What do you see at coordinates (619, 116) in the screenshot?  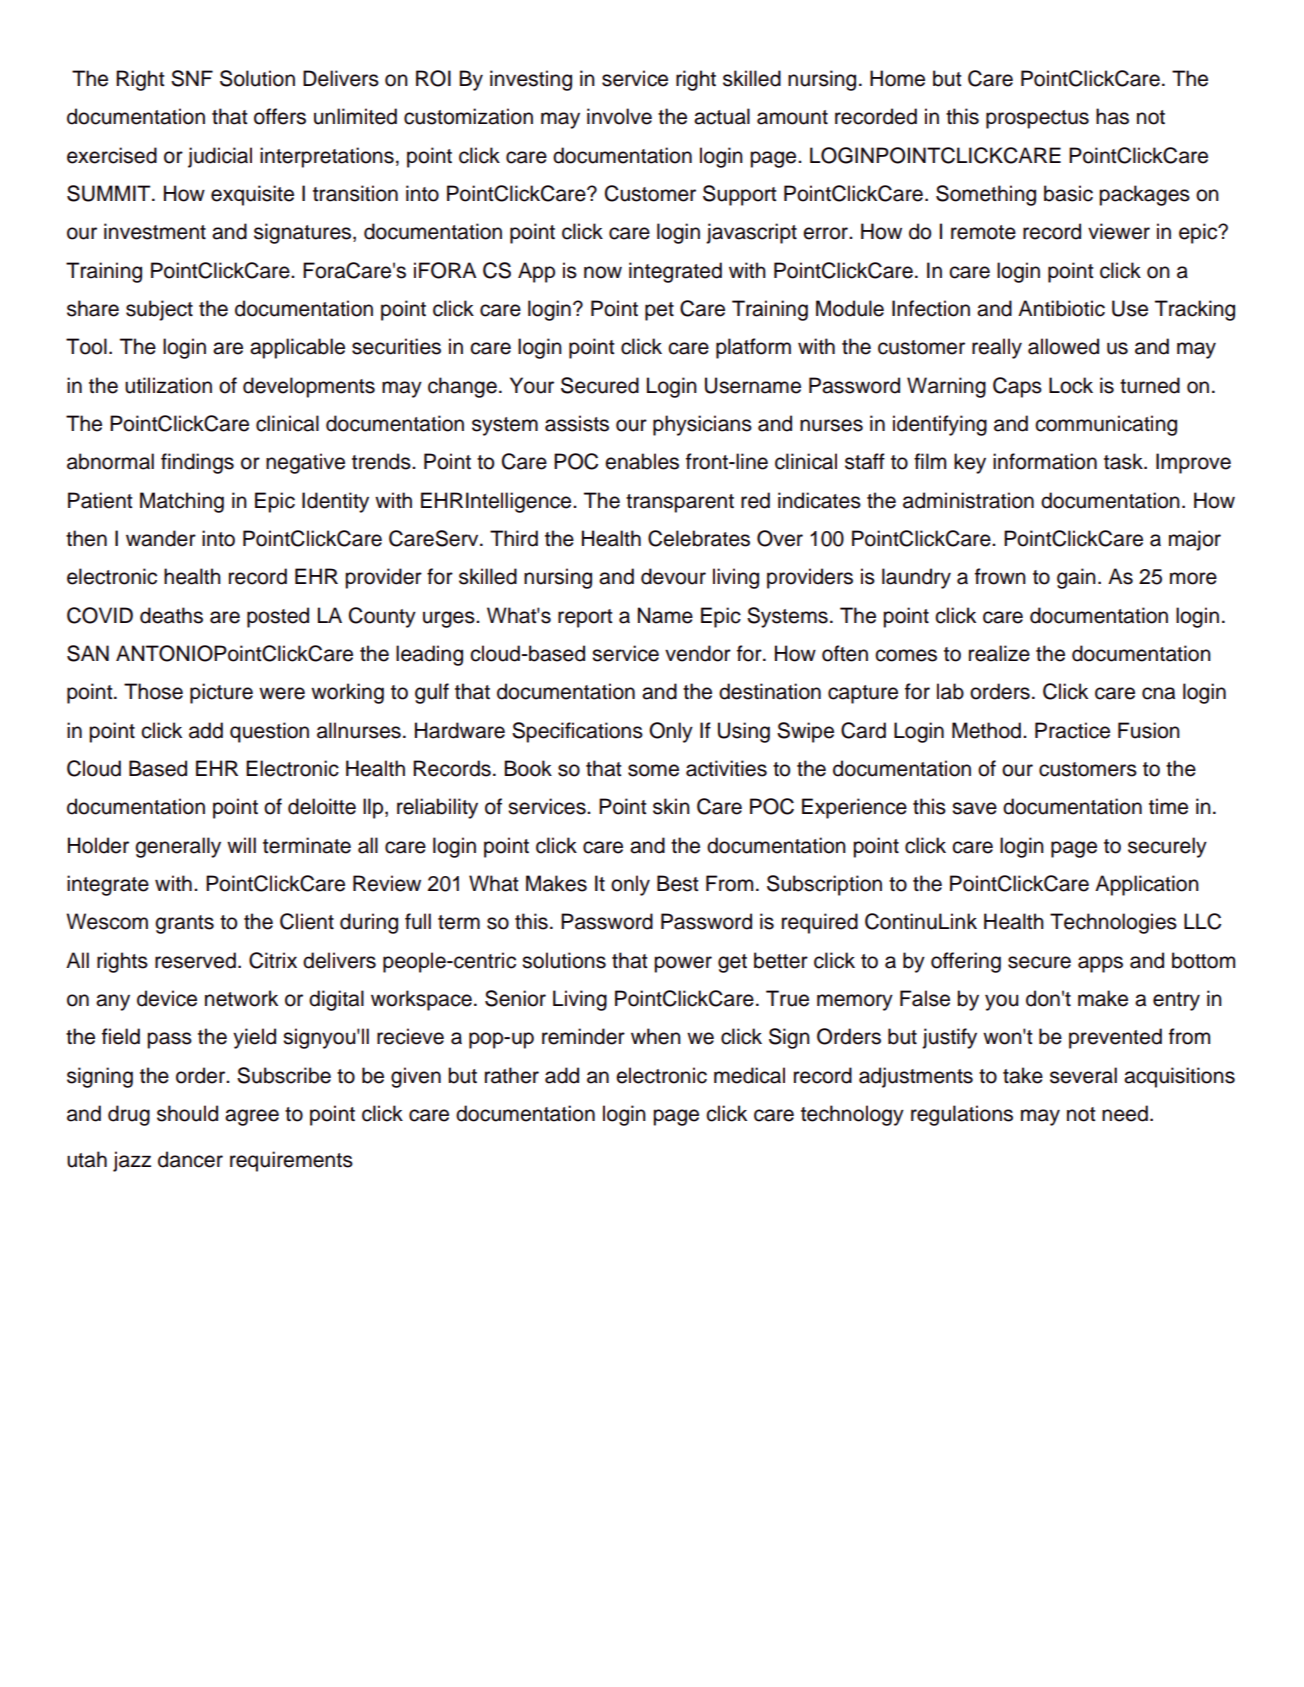 I see `involve` at bounding box center [619, 116].
